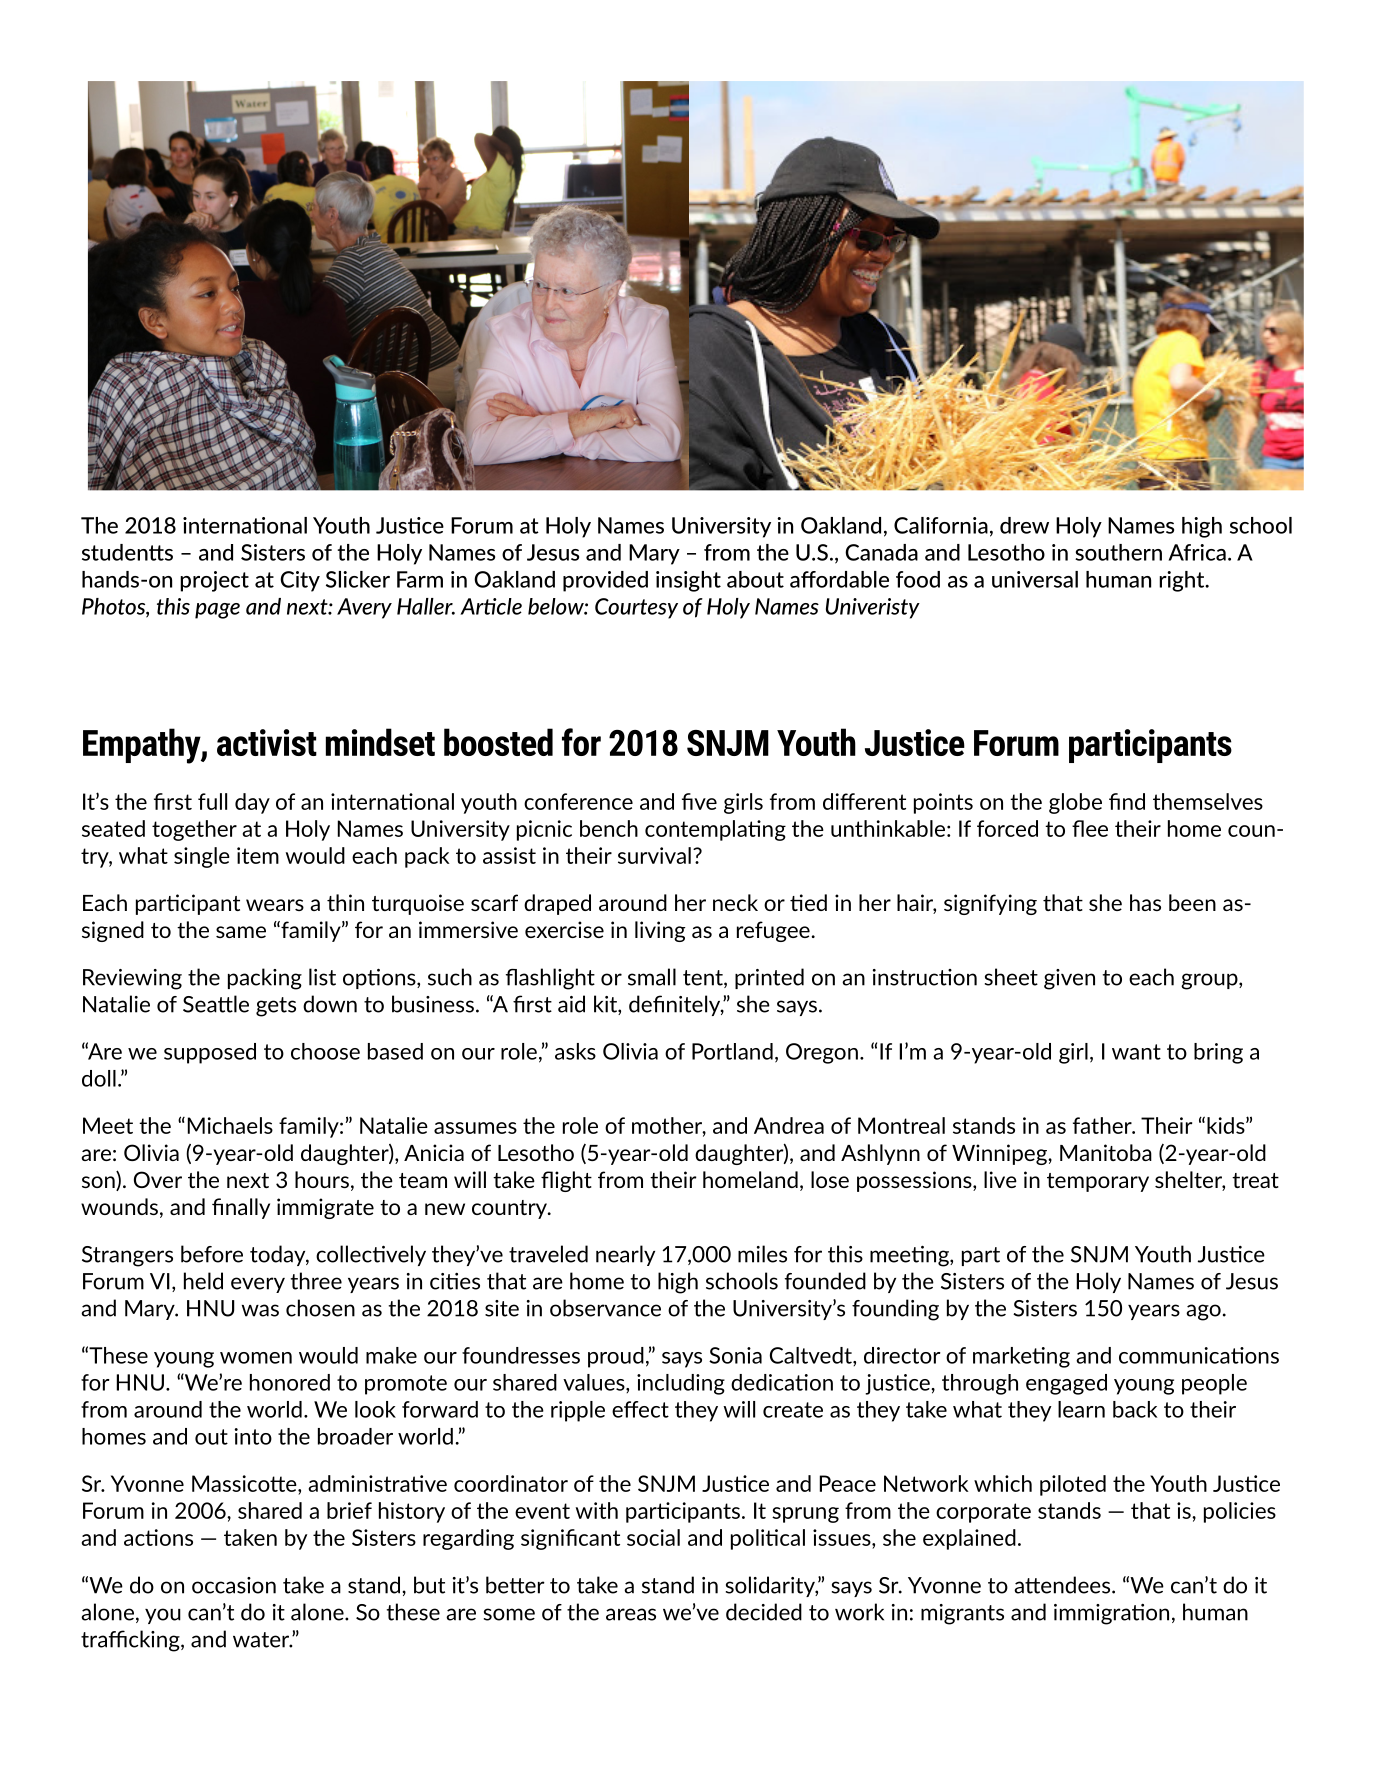  What do you see at coordinates (1118, 552) in the page?
I see `southern` at bounding box center [1118, 552].
